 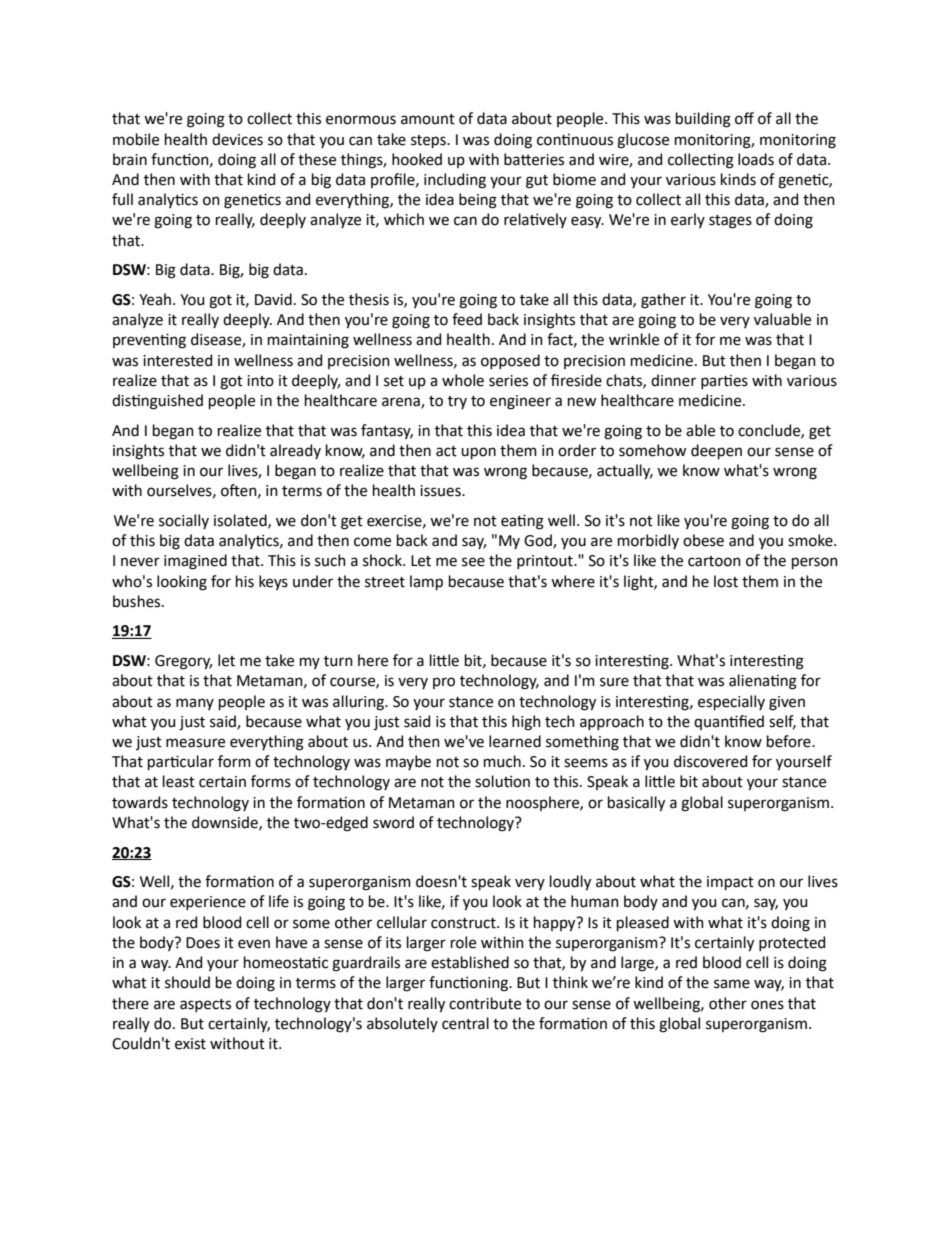 I want to click on maintaining, so click(x=308, y=341).
